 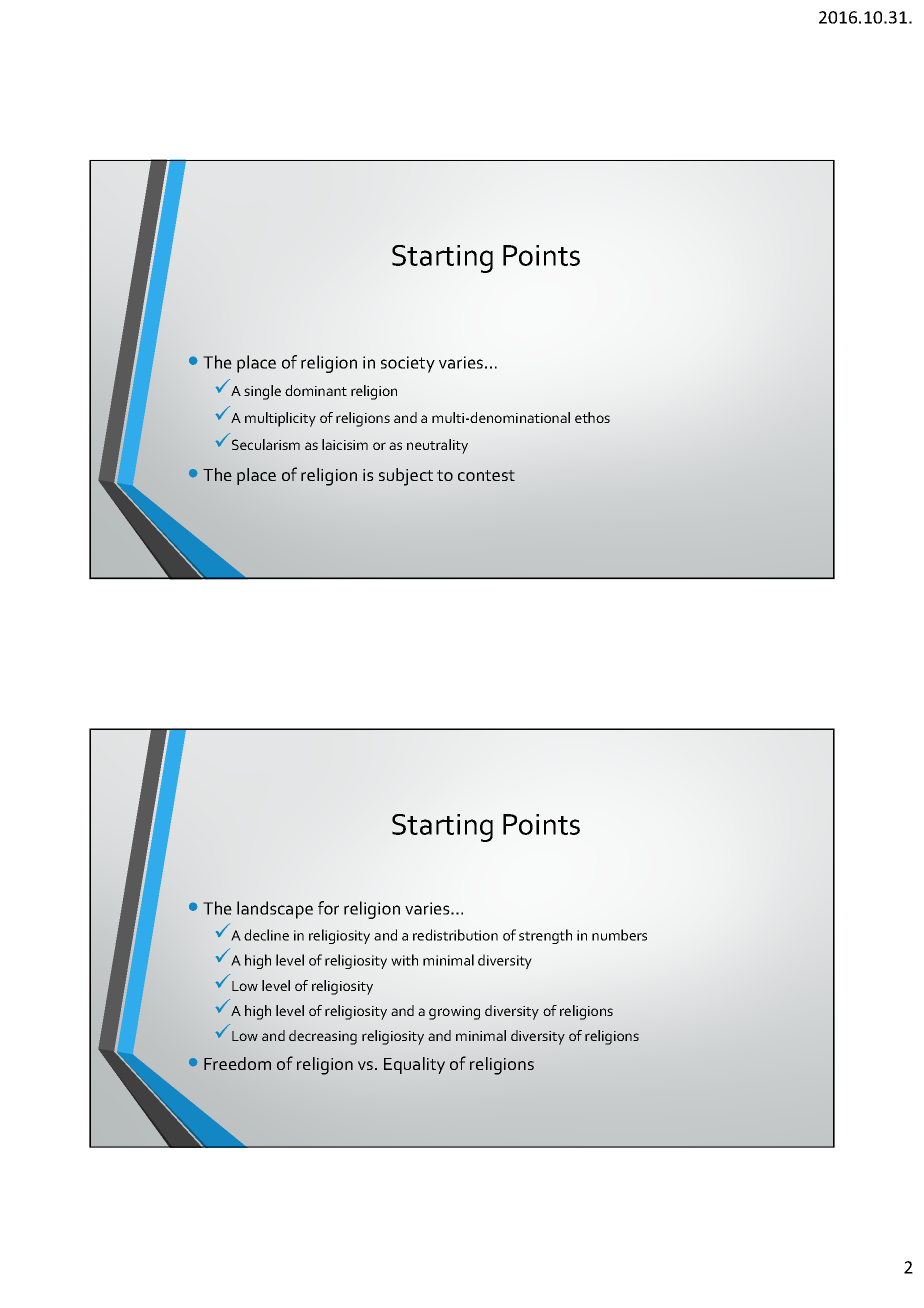 I want to click on decline, so click(x=266, y=935).
